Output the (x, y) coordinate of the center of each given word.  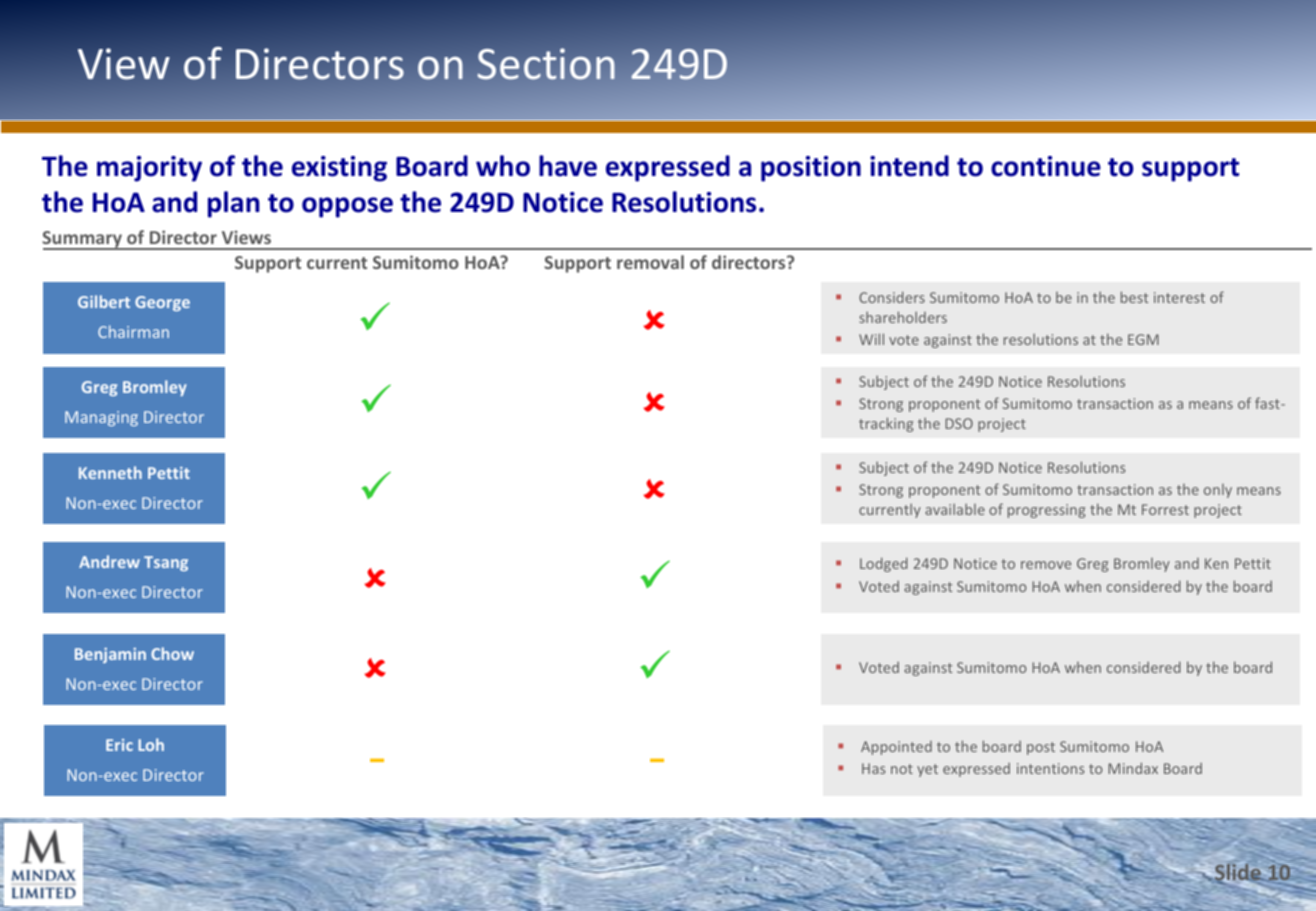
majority (149, 169)
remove (1046, 565)
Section (546, 64)
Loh (151, 744)
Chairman (133, 331)
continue (1046, 166)
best (1134, 297)
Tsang (166, 563)
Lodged (883, 564)
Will (871, 339)
